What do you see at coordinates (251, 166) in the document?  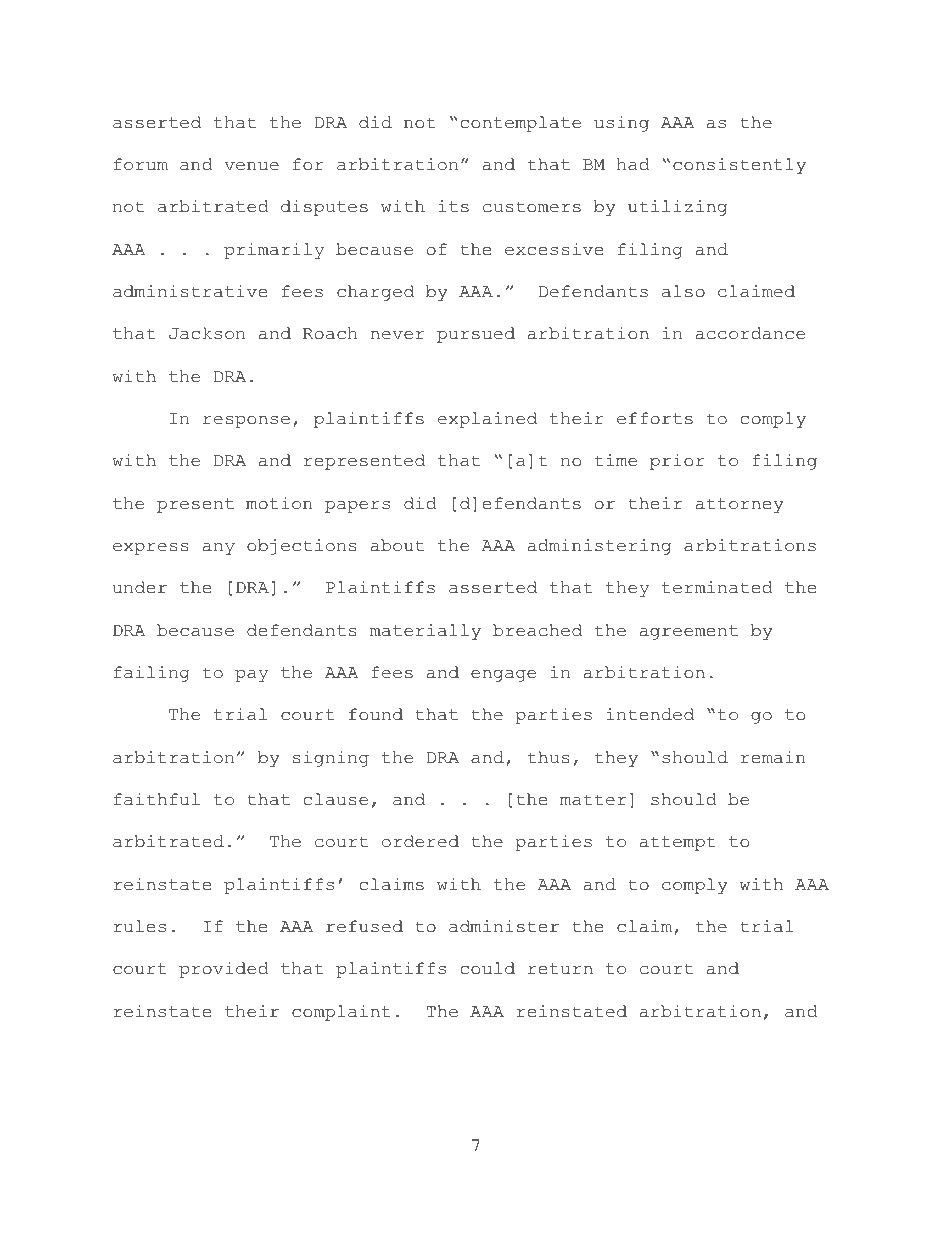 I see `venue` at bounding box center [251, 166].
